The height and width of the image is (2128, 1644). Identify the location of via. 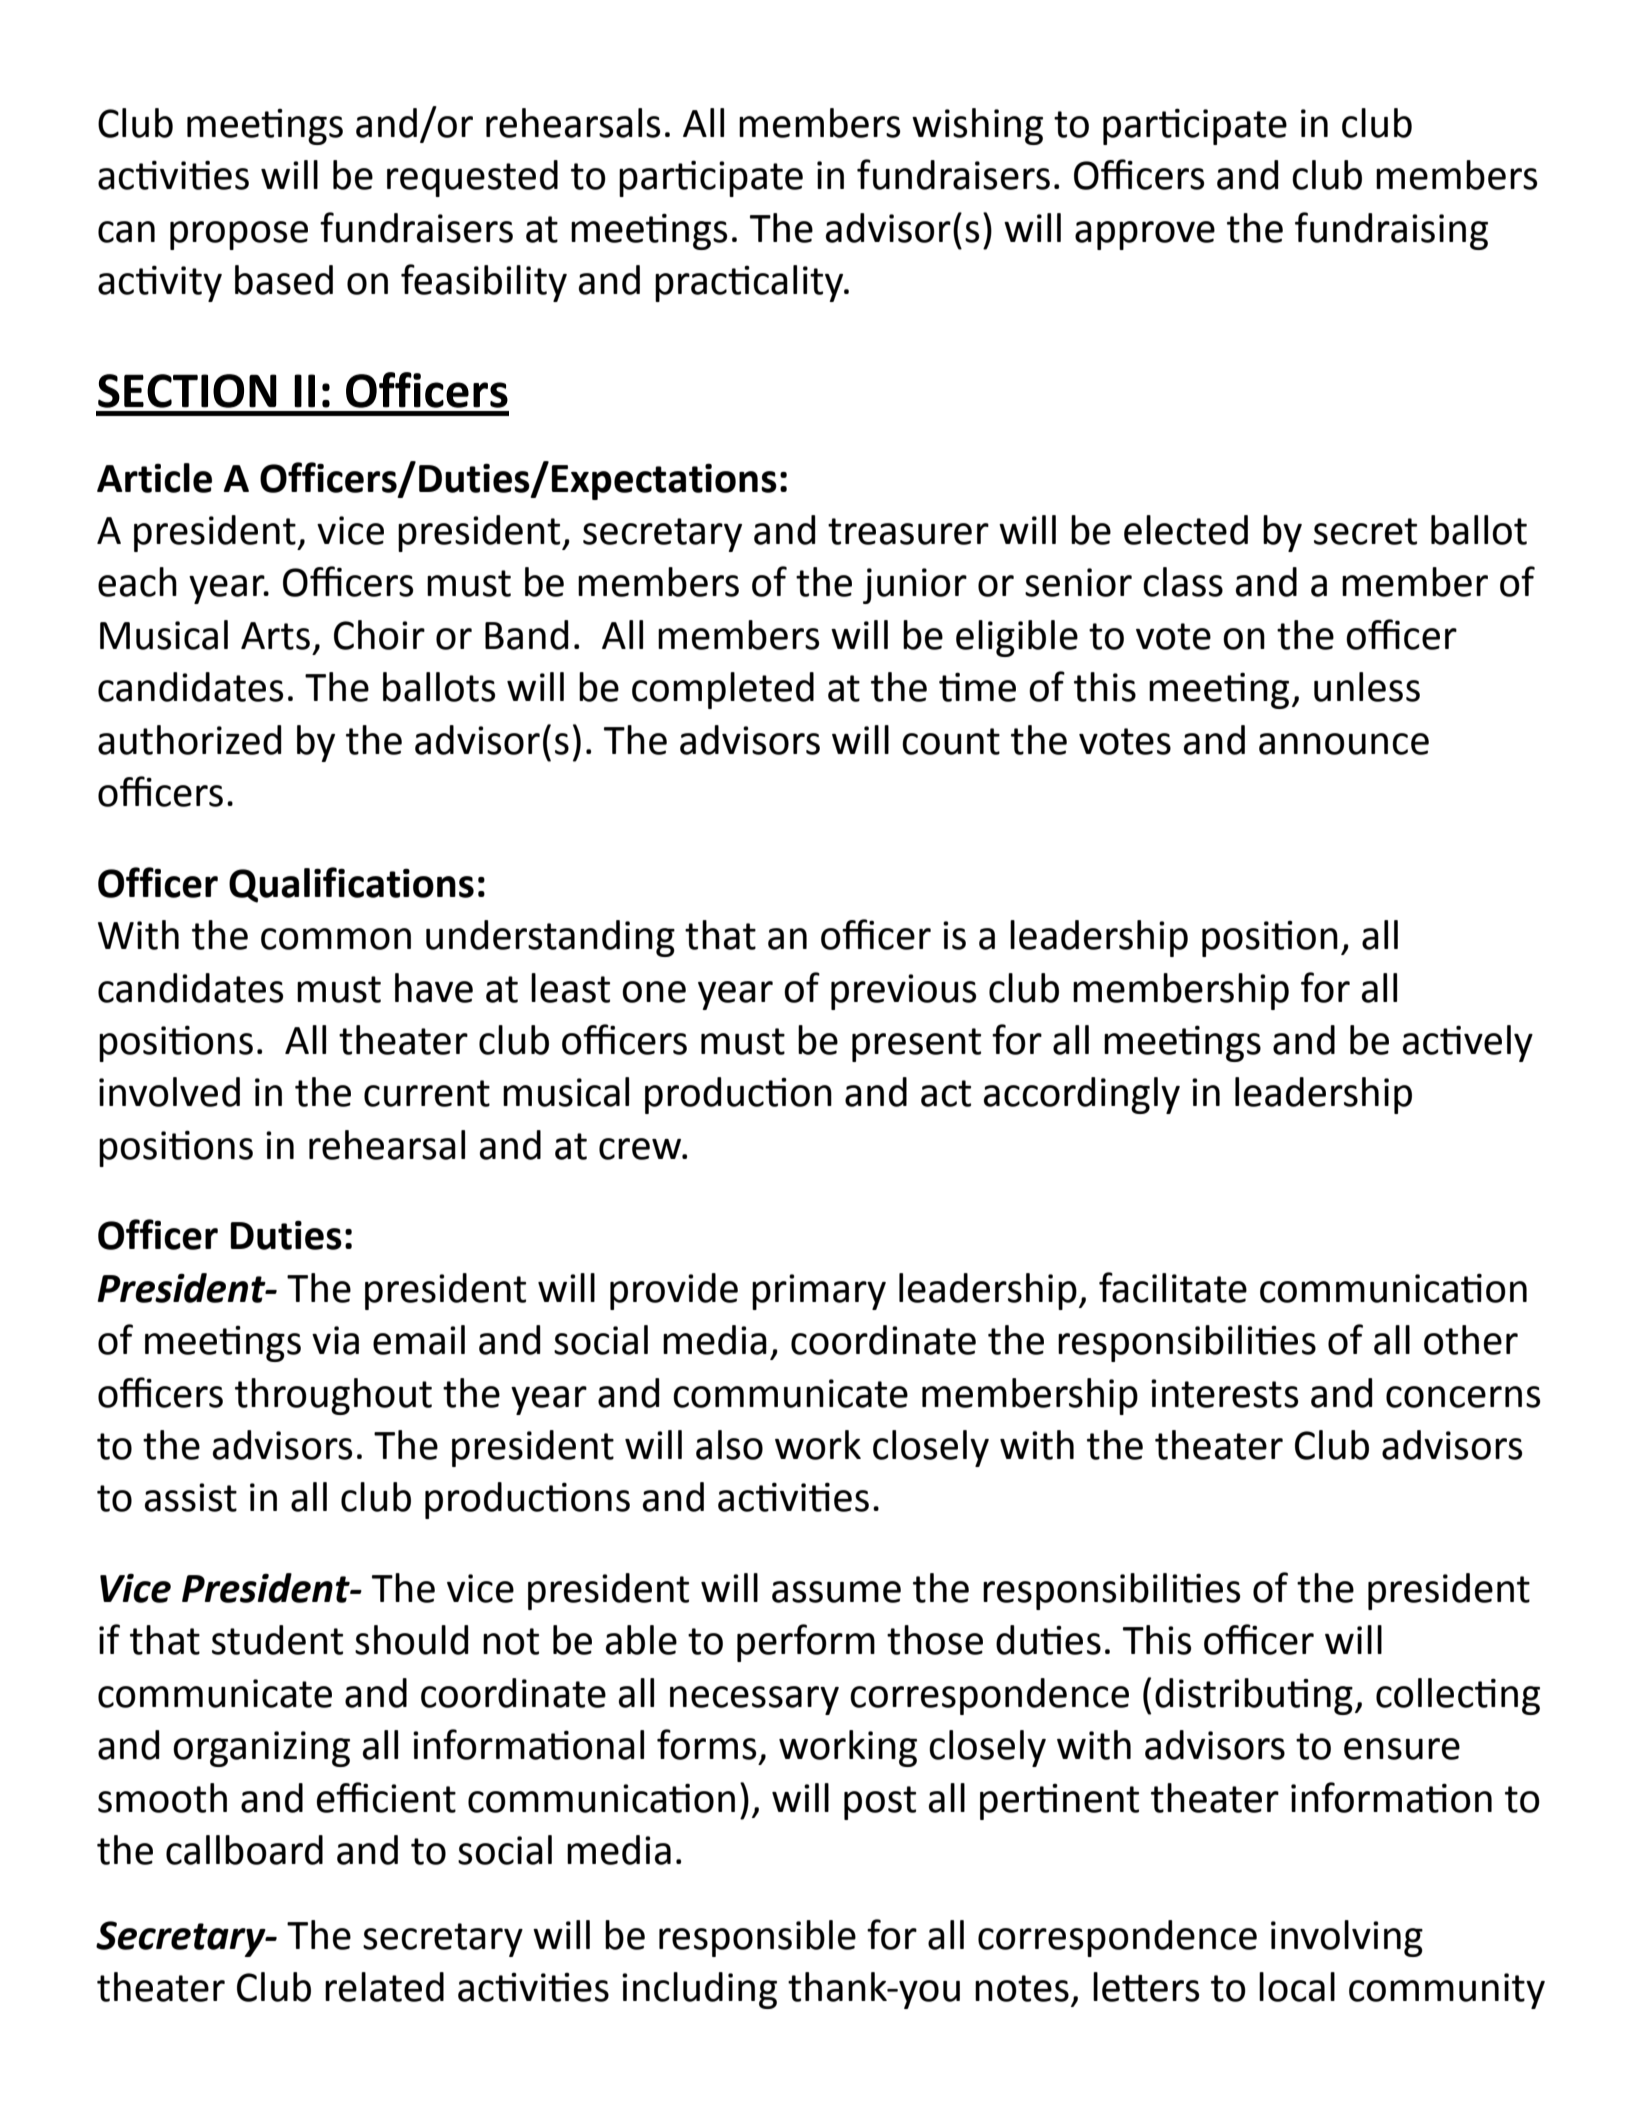
(335, 1340).
